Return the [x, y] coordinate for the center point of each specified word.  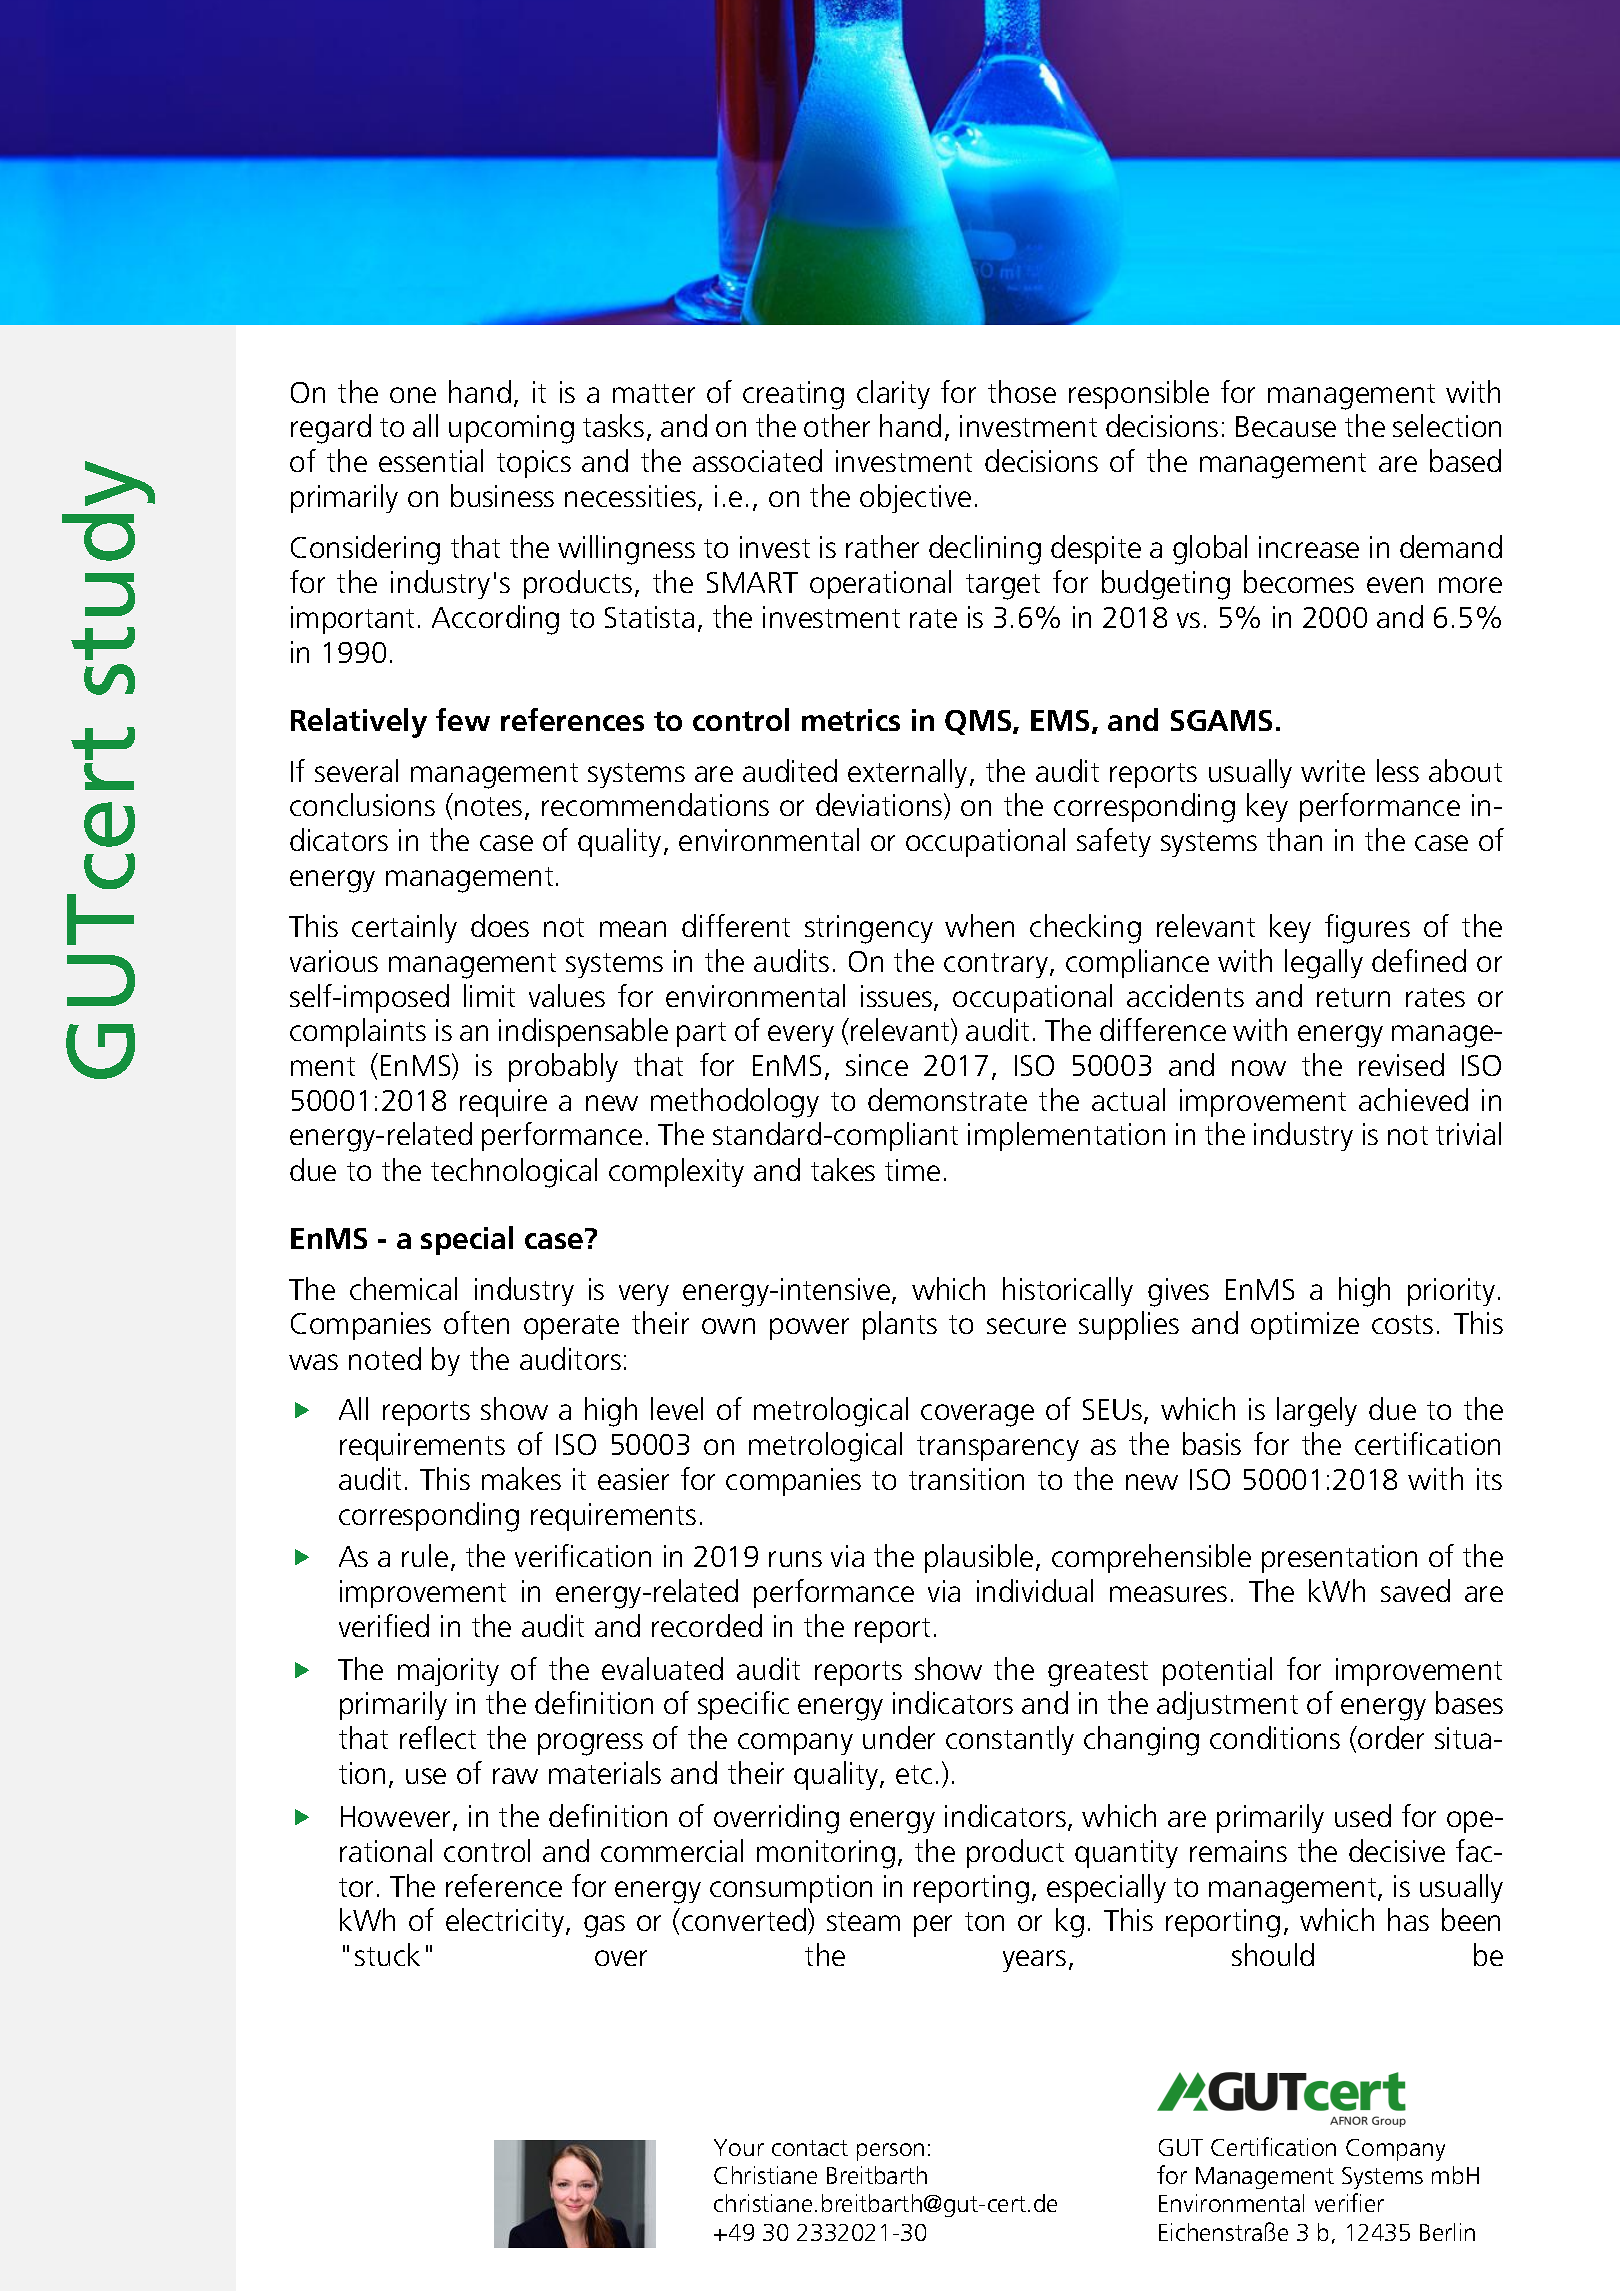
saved [1415, 1590]
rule [425, 1555]
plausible [979, 1558]
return [1353, 997]
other [837, 425]
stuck [387, 1954]
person [890, 2152]
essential [431, 460]
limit [489, 995]
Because [1286, 426]
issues [896, 996]
